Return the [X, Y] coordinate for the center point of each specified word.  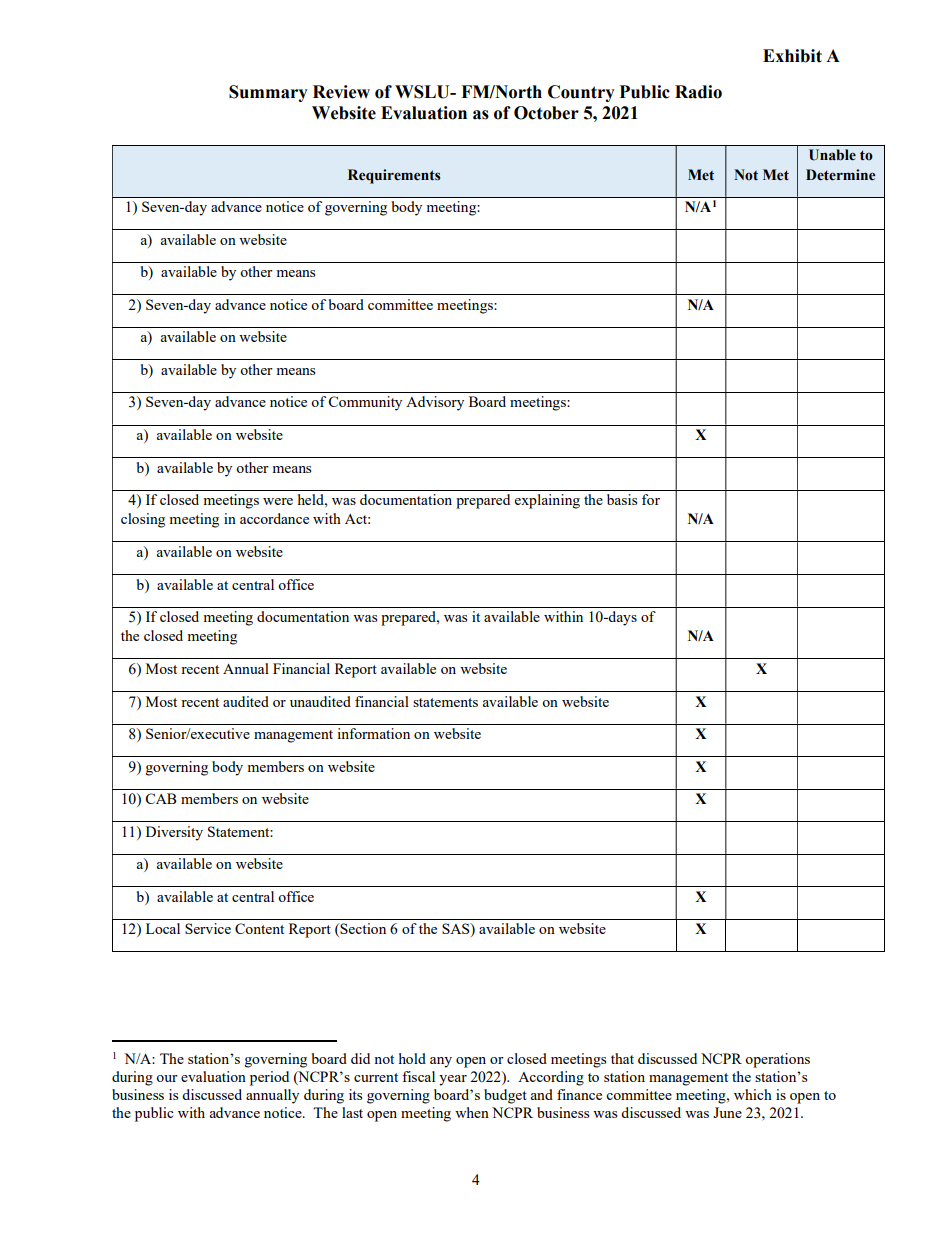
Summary [268, 93]
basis [622, 499]
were [278, 501]
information [373, 733]
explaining [547, 501]
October [546, 113]
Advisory [435, 403]
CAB [161, 798]
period [269, 1078]
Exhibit [792, 56]
